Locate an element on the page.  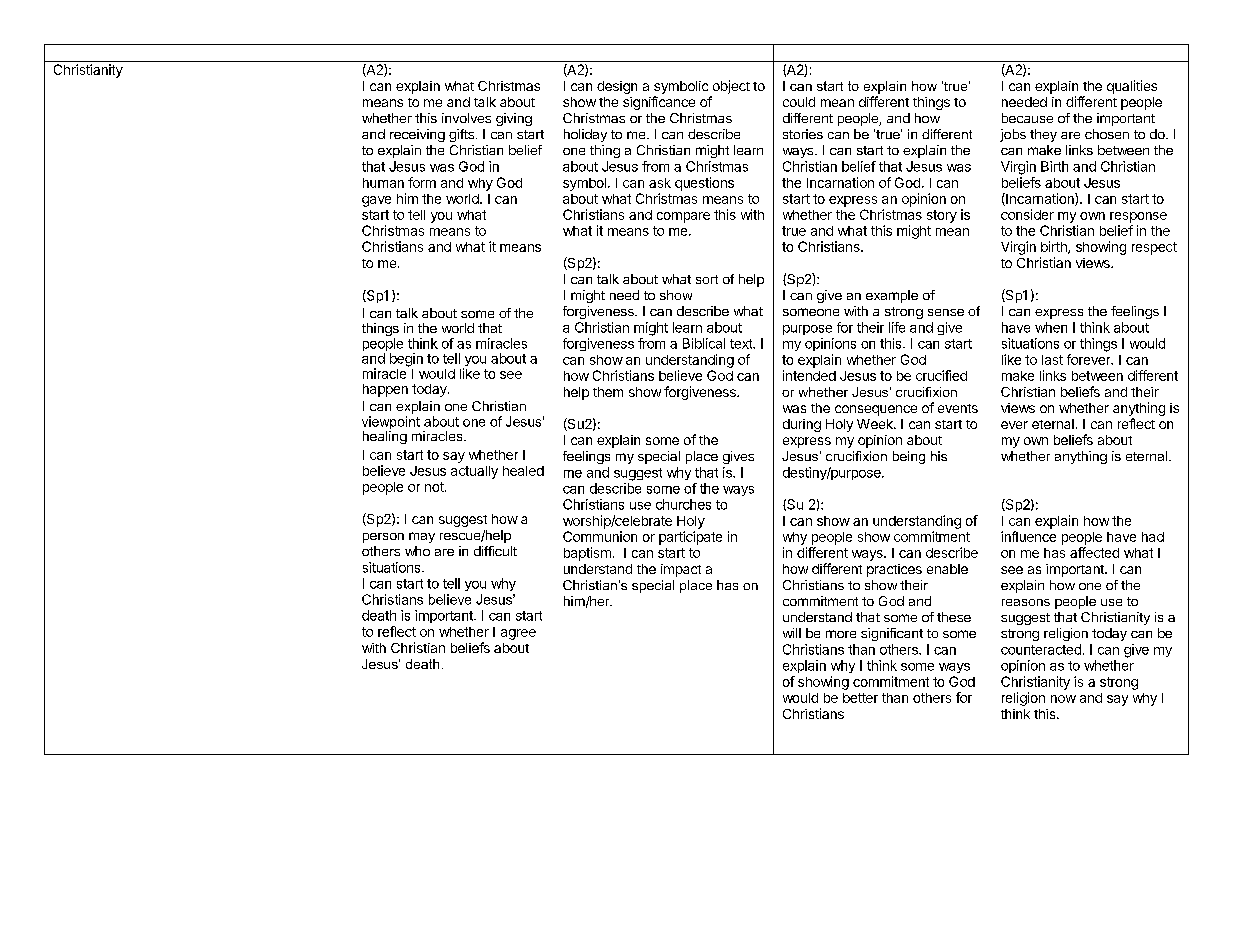
when is located at coordinates (1051, 327).
